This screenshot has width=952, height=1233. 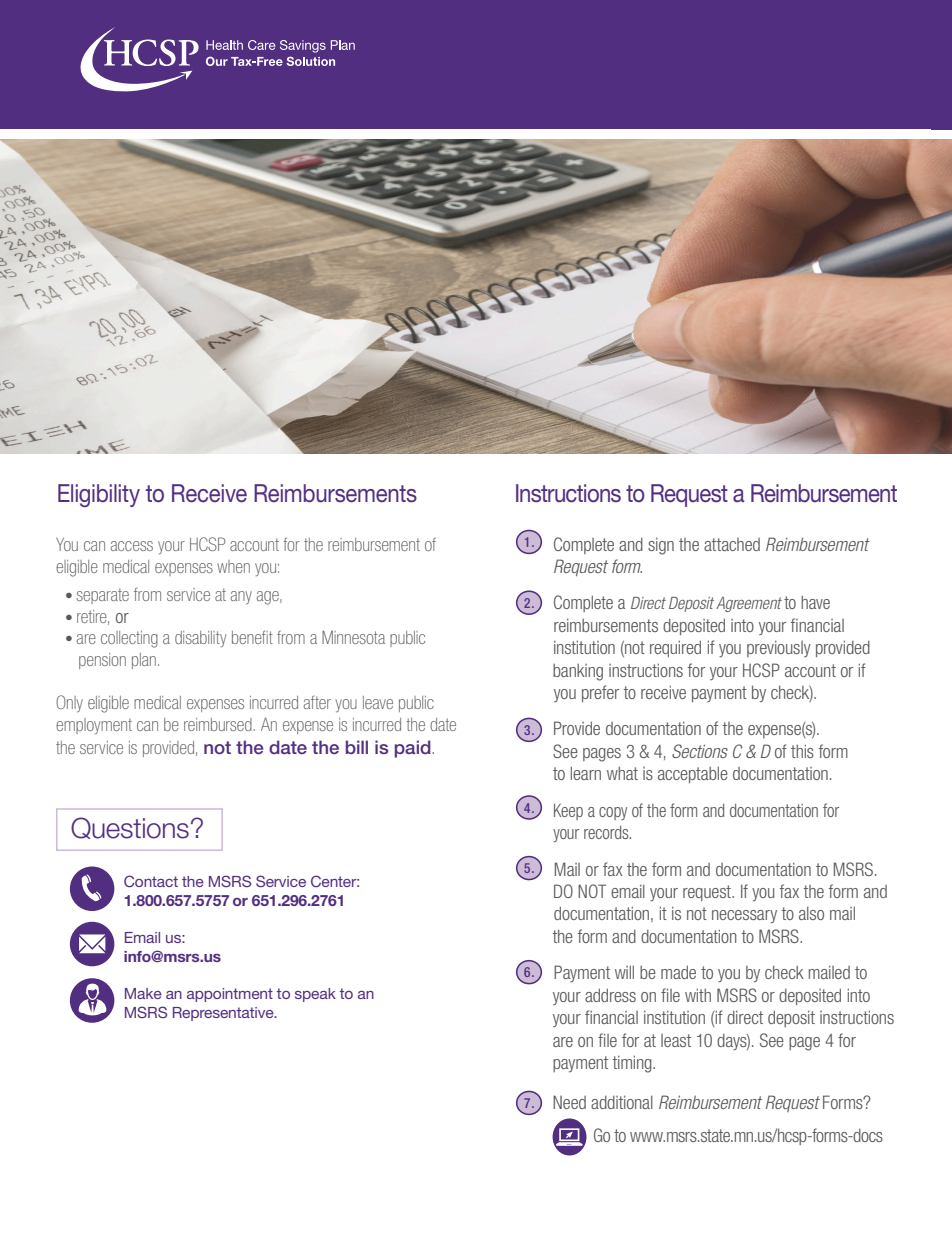 I want to click on speak, so click(x=315, y=995).
